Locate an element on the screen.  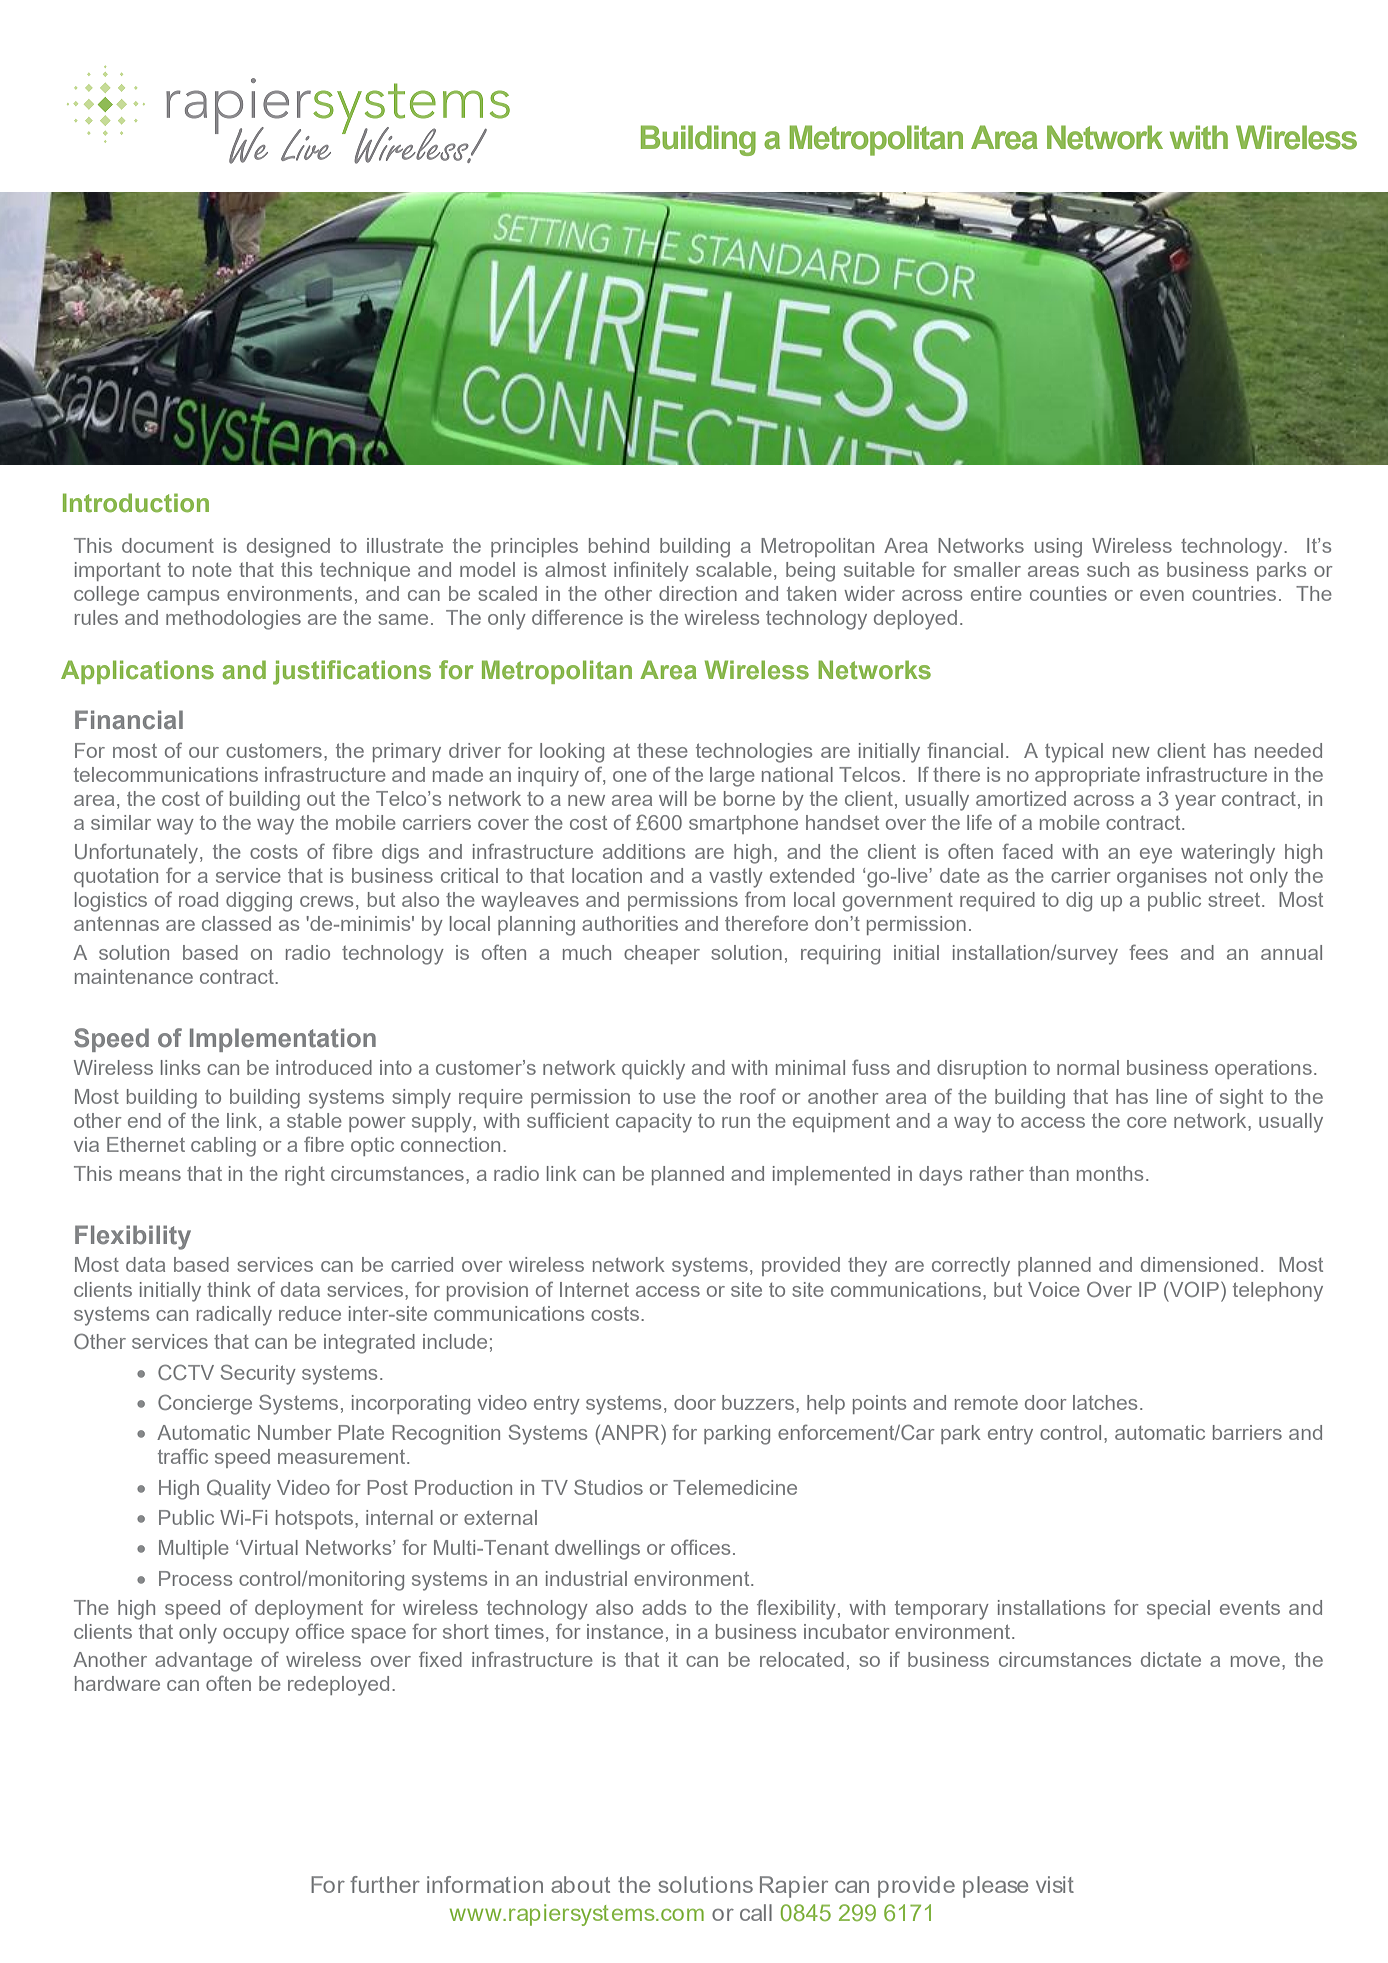
note is located at coordinates (212, 570).
